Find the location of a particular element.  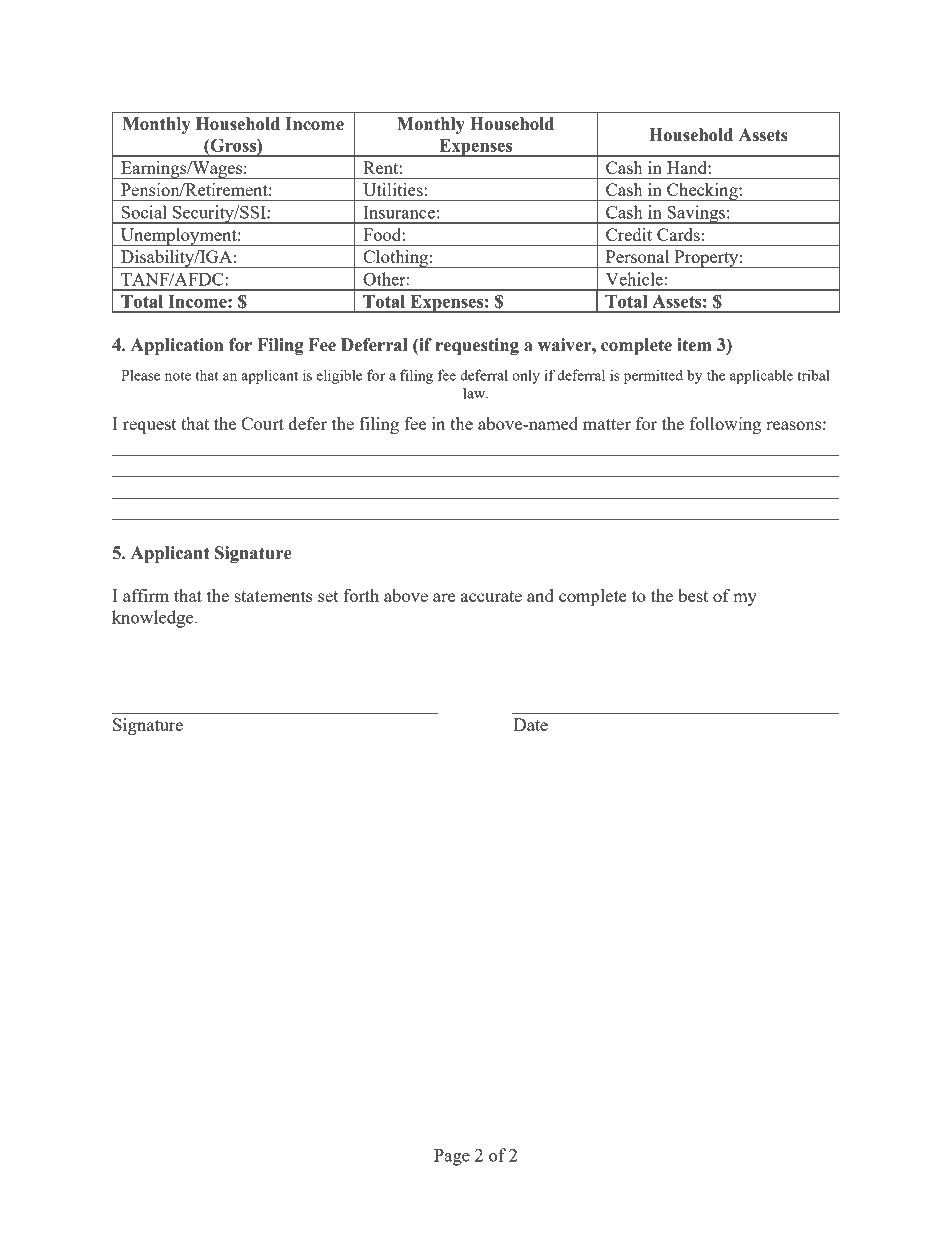

accurate is located at coordinates (491, 596).
